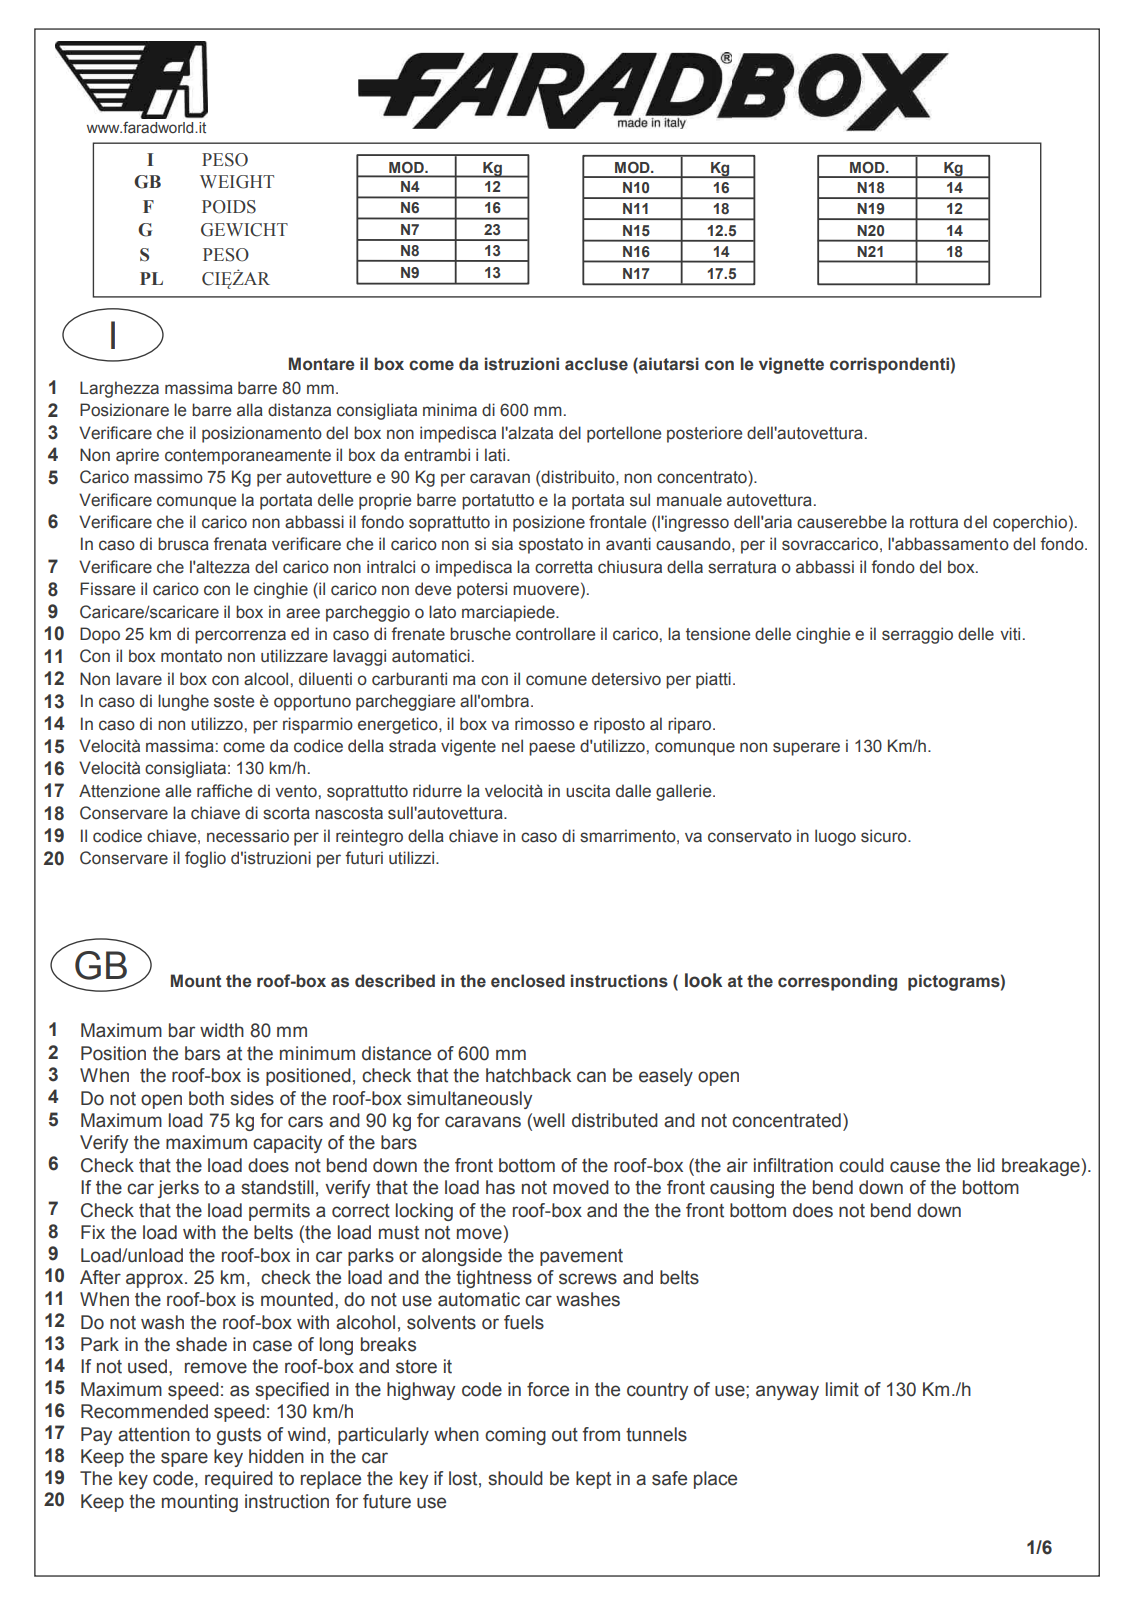  Describe the element at coordinates (689, 500) in the screenshot. I see `manuale` at that location.
